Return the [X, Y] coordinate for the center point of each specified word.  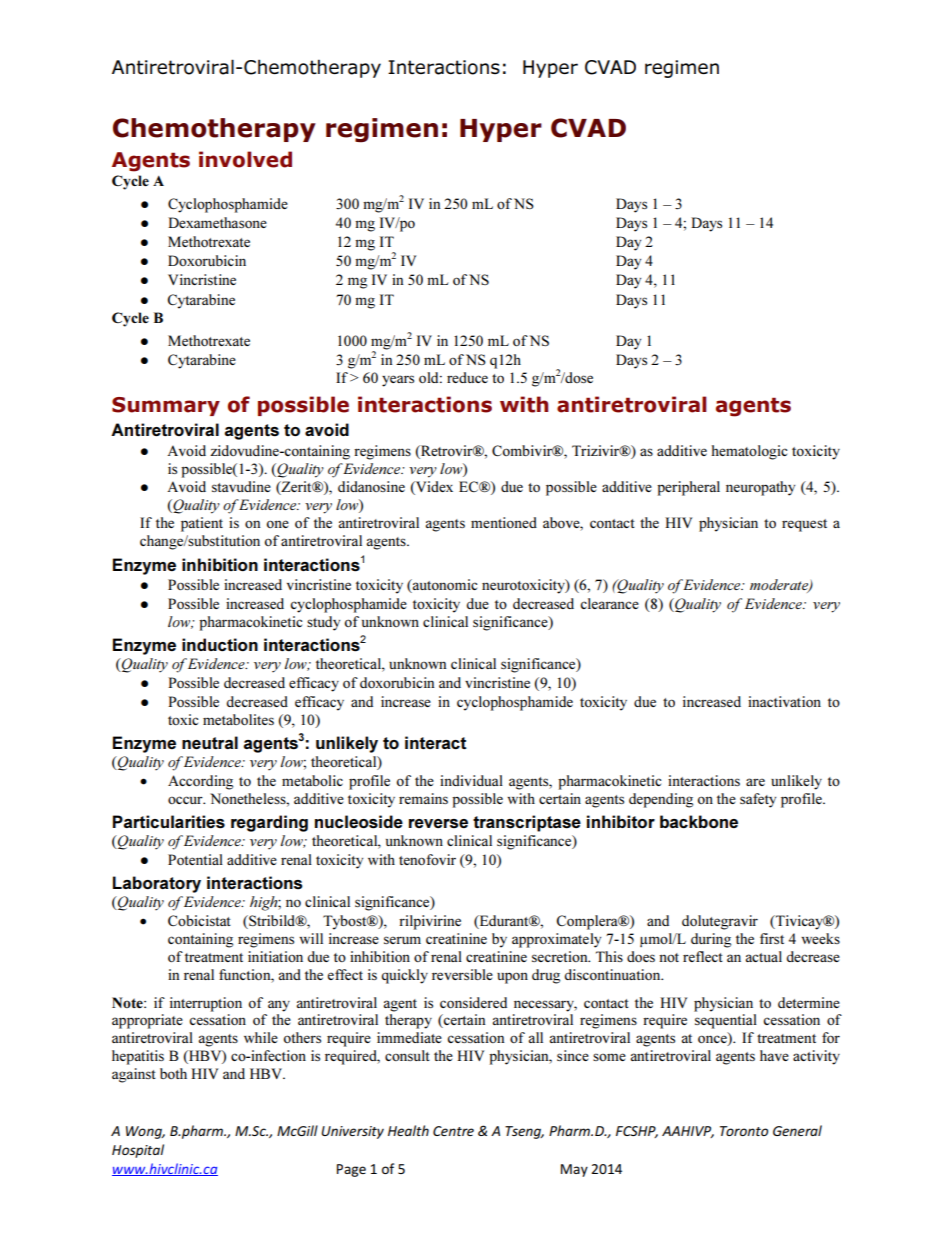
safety [758, 800]
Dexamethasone [217, 222]
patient [202, 524]
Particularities [169, 822]
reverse [438, 823]
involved [245, 159]
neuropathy [760, 488]
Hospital [138, 1151]
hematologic [749, 452]
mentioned [504, 522]
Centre [453, 1131]
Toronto [744, 1131]
